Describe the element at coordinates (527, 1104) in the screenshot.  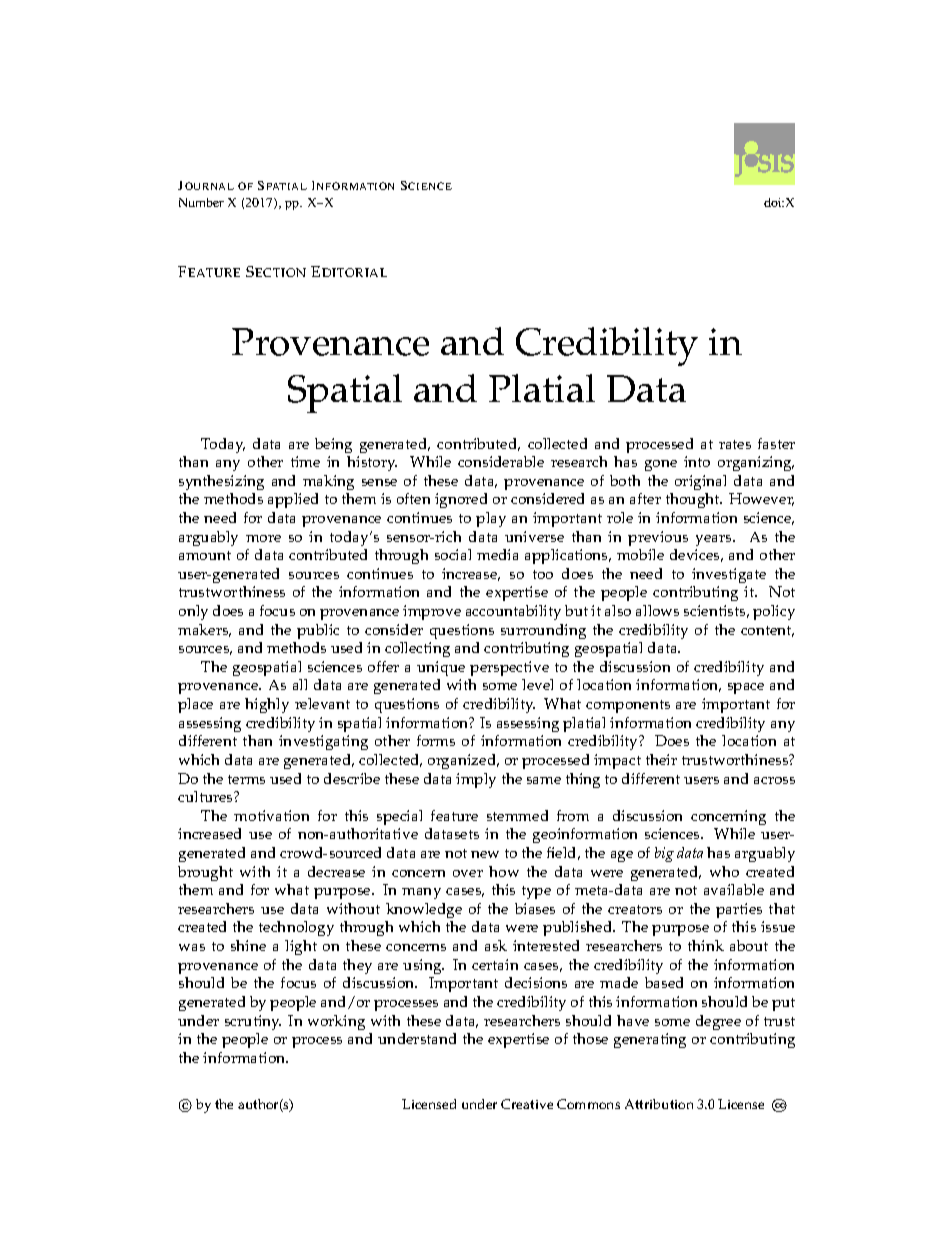
I see `Creative` at that location.
